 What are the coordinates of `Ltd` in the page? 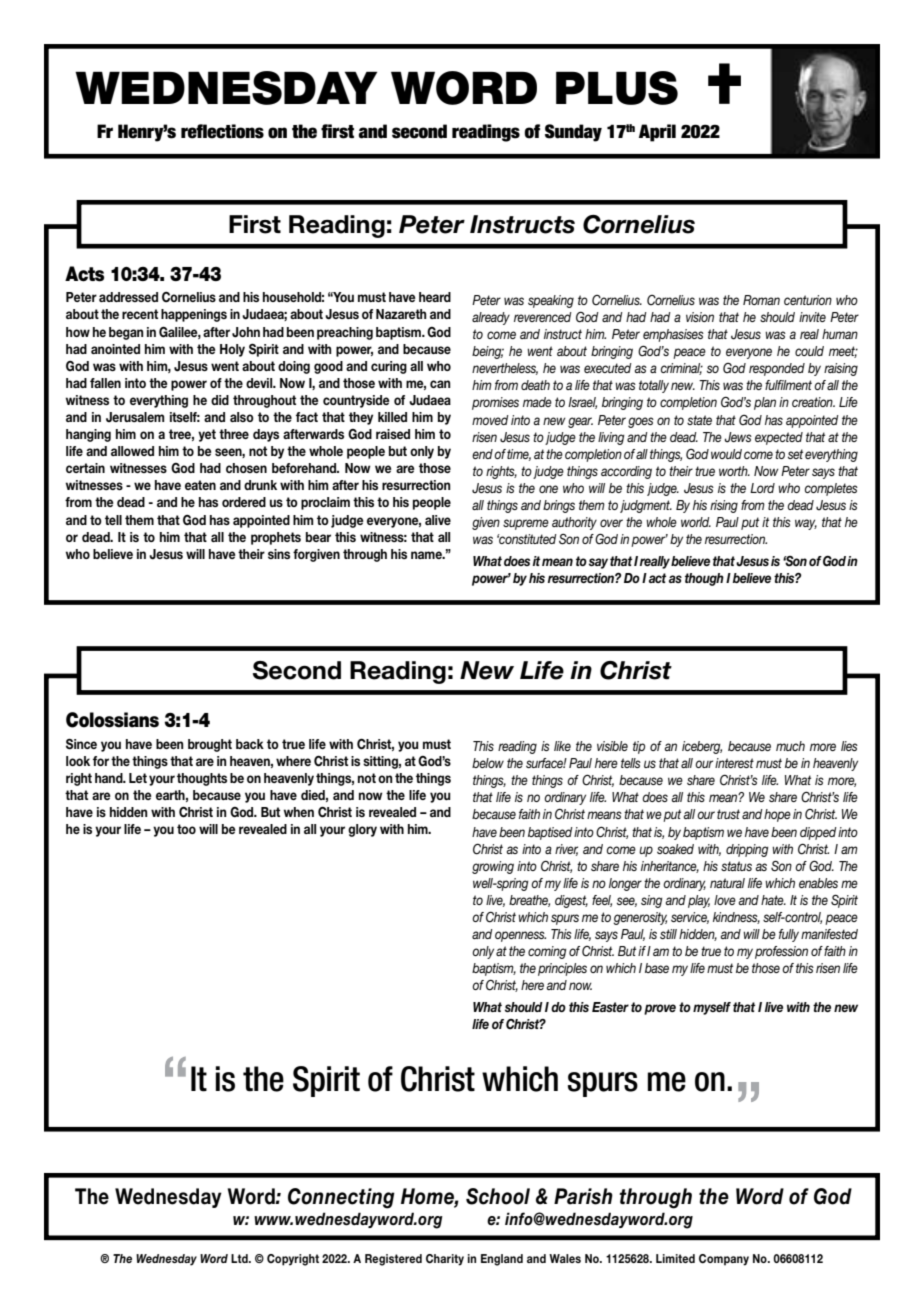 It's located at (240, 1258).
